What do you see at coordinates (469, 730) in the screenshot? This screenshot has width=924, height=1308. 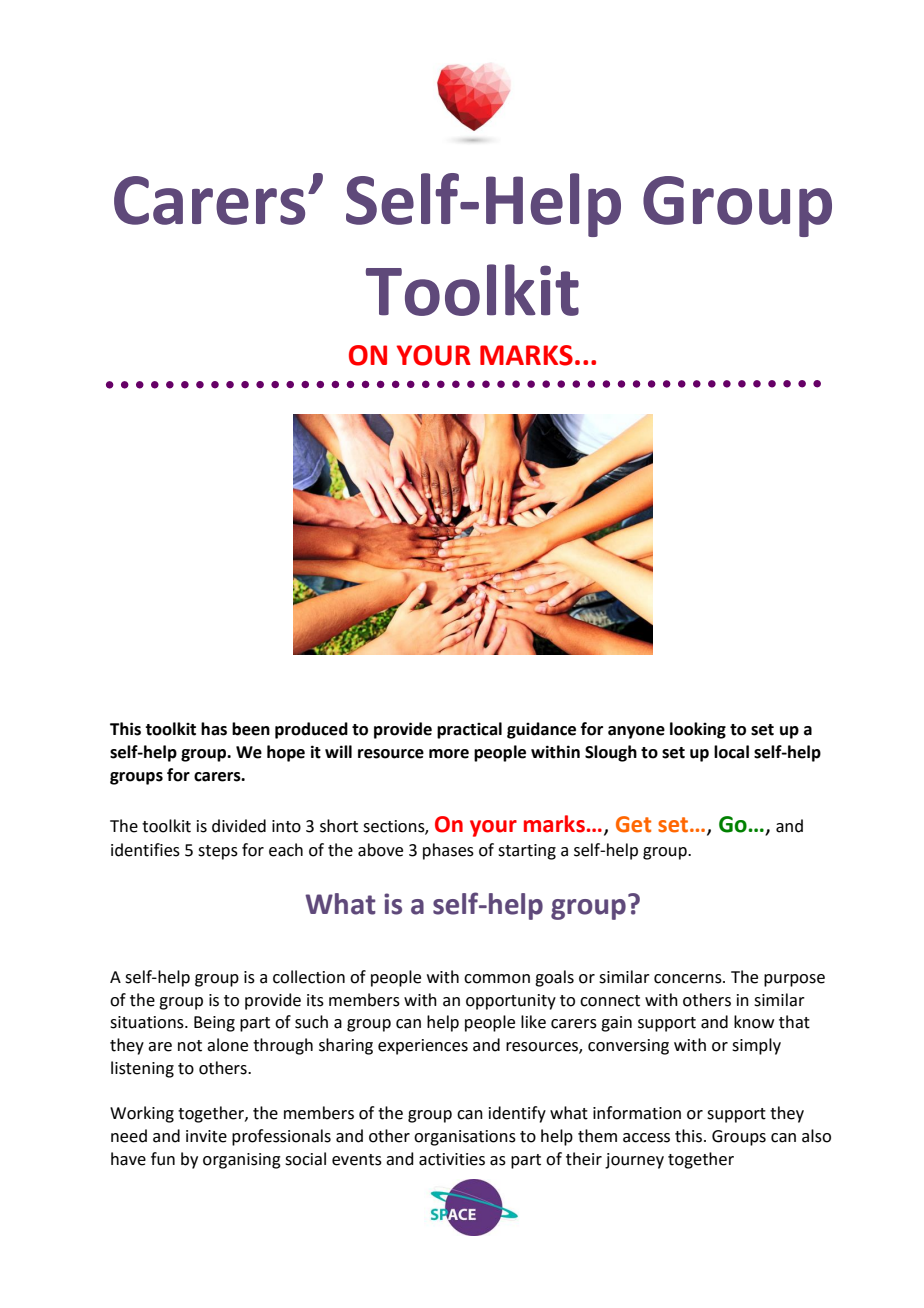 I see `practical` at bounding box center [469, 730].
